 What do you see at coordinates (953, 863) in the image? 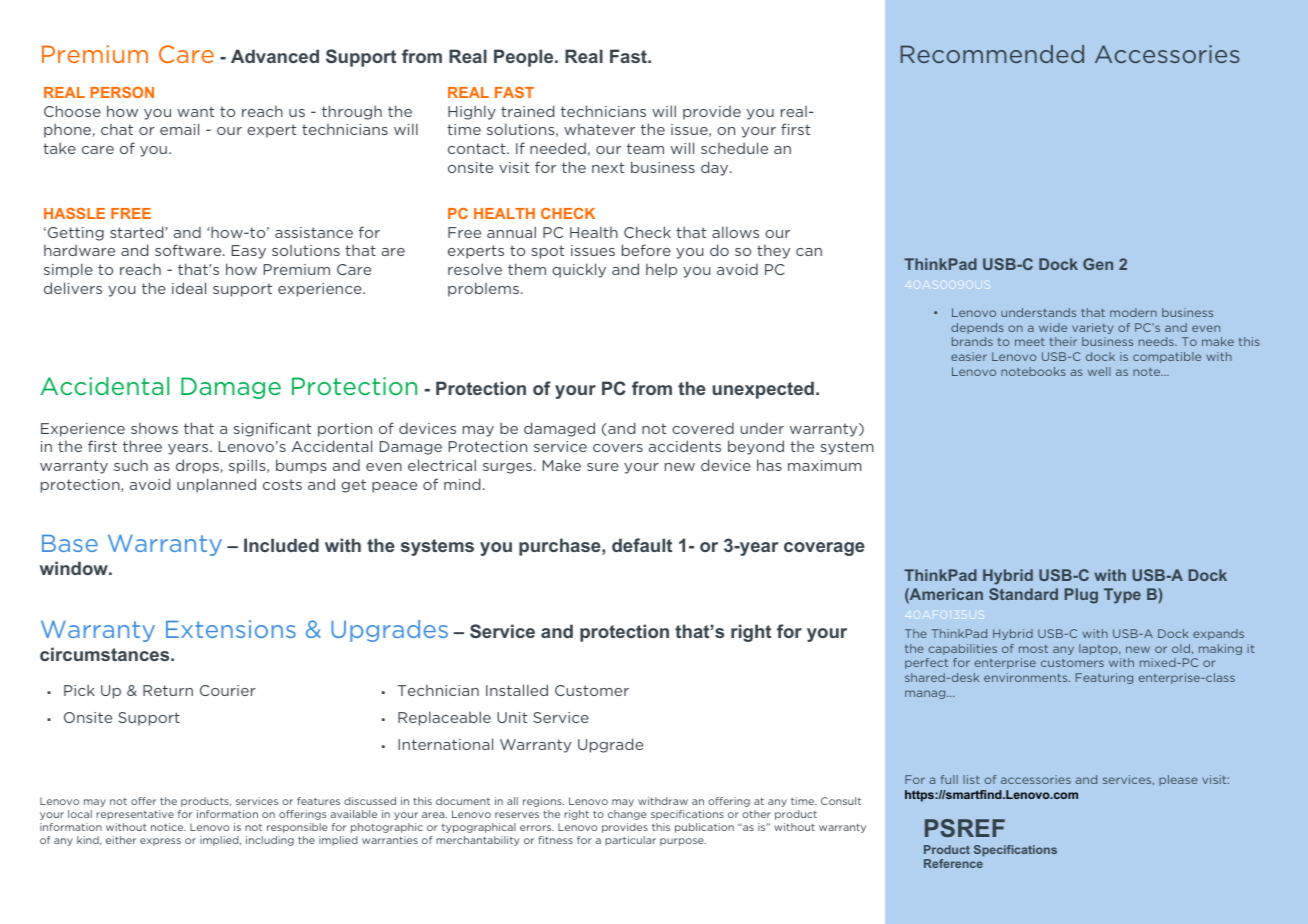
I see `Reference` at bounding box center [953, 863].
